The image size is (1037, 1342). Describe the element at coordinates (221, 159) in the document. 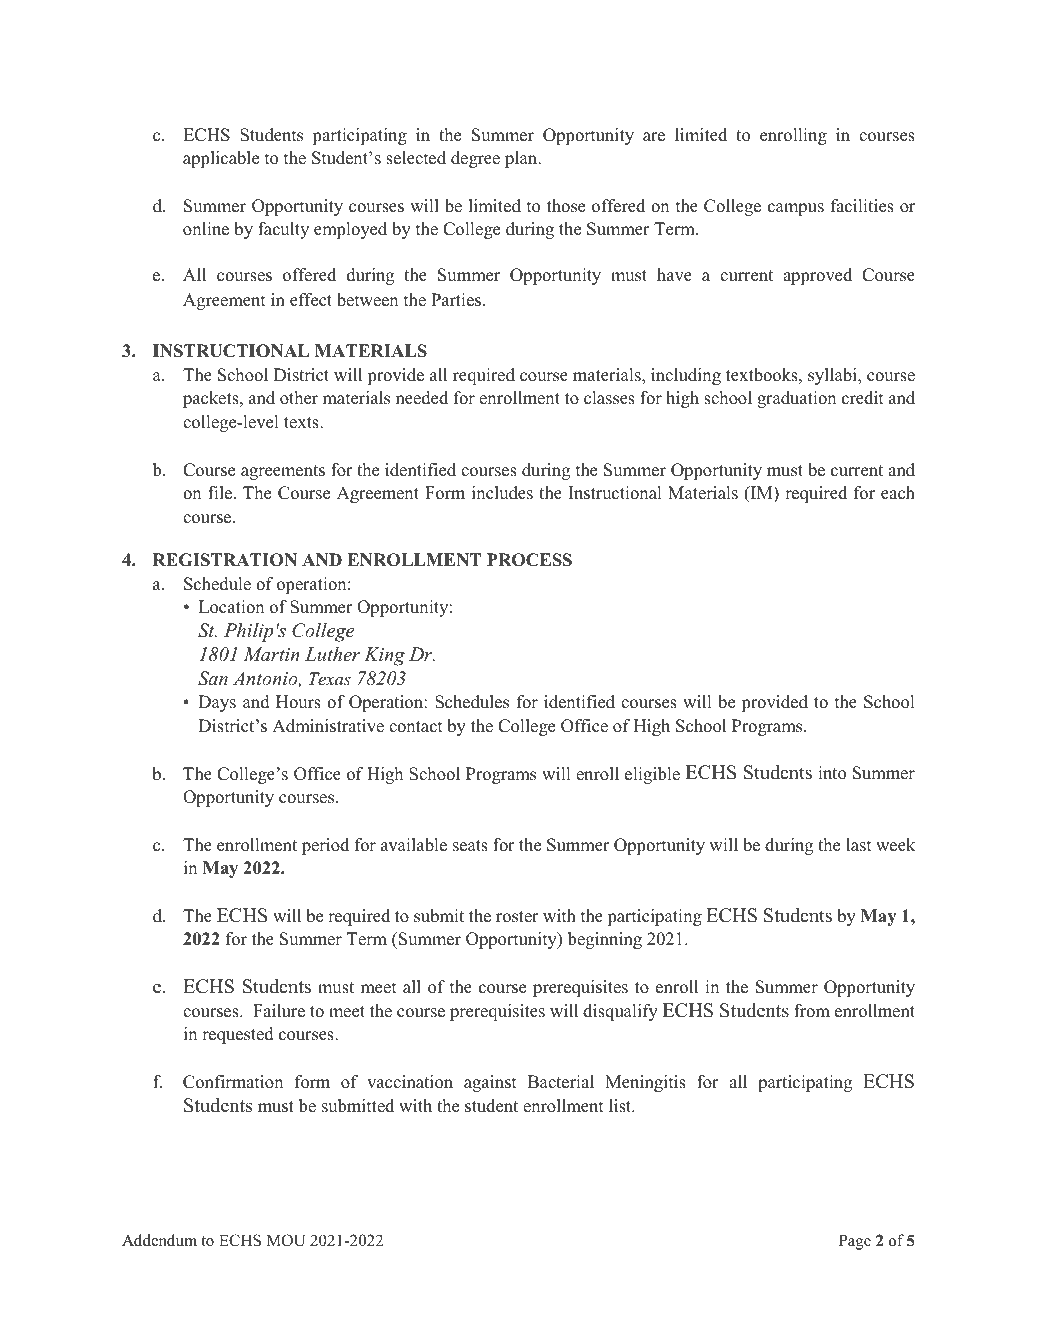

I see `applicable` at that location.
